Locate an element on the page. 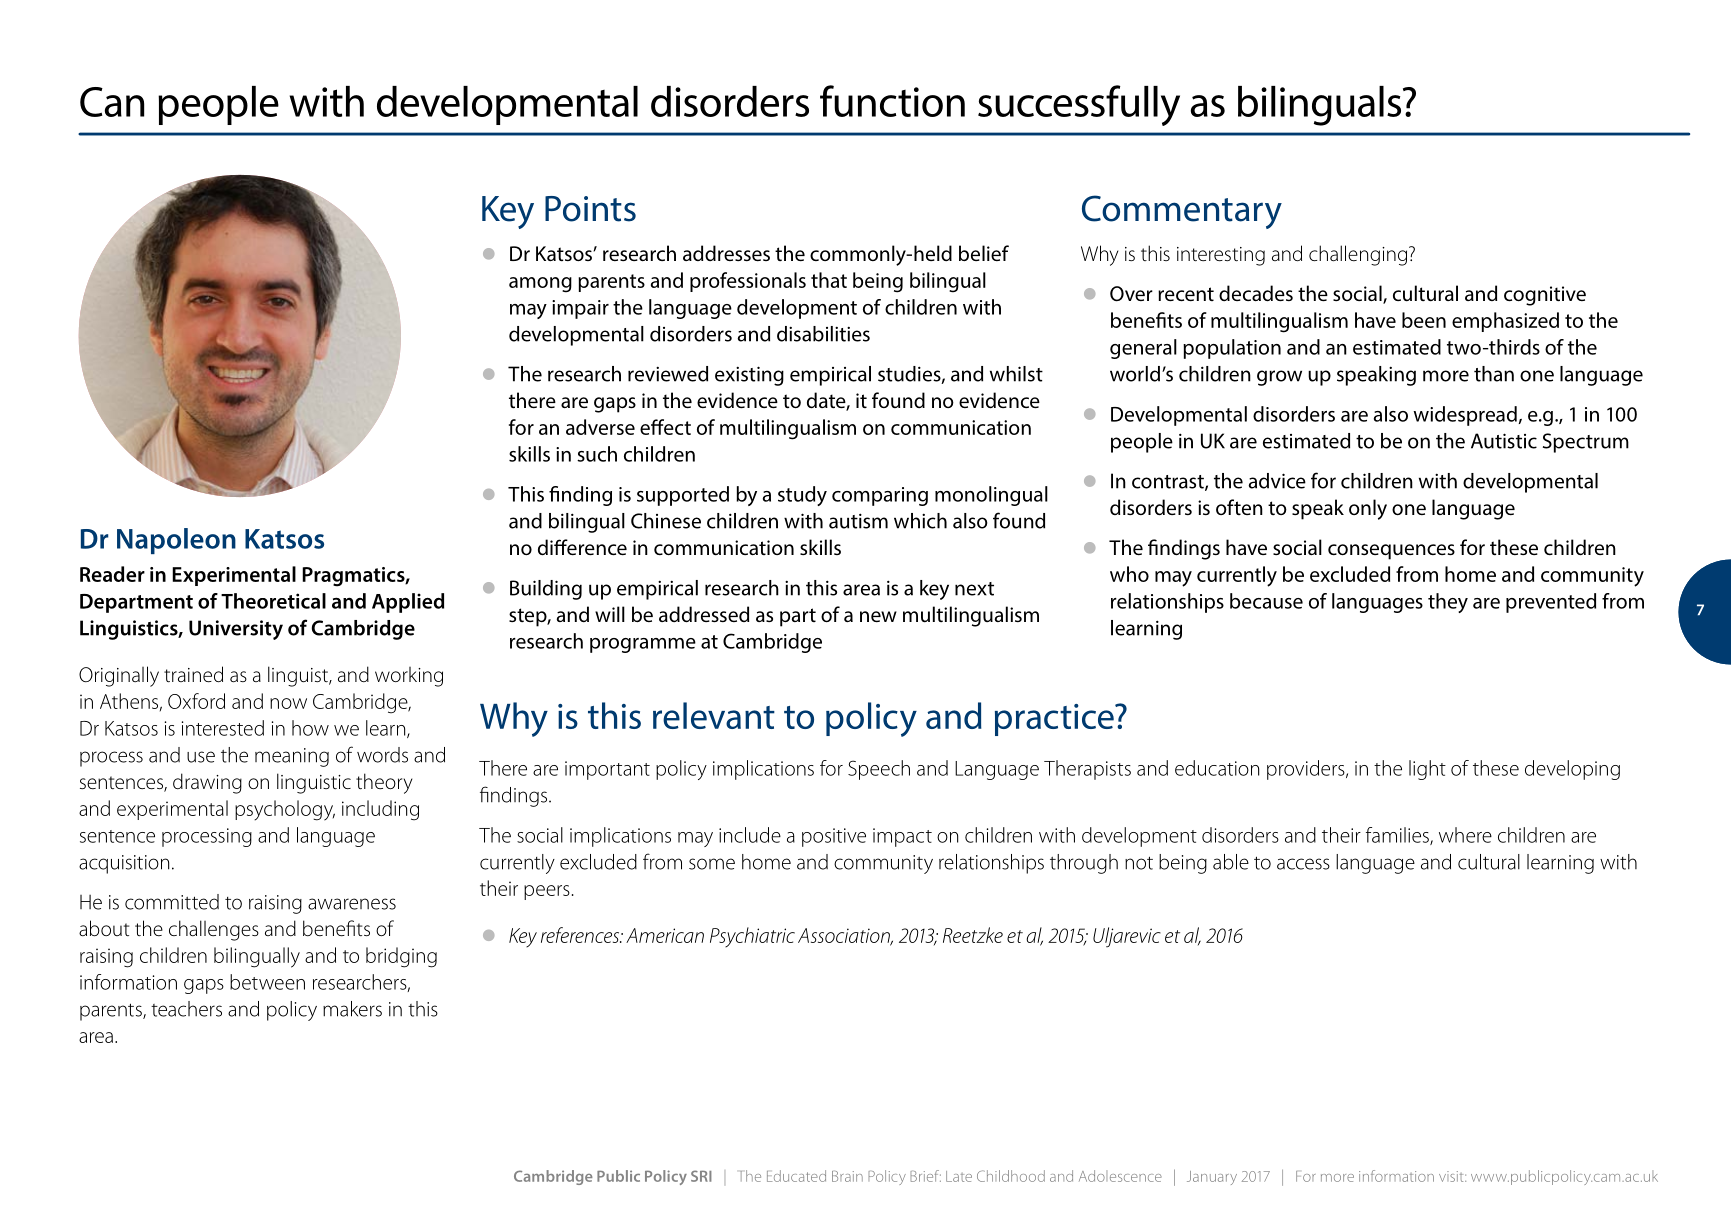 The image size is (1731, 1224). existing is located at coordinates (749, 376).
